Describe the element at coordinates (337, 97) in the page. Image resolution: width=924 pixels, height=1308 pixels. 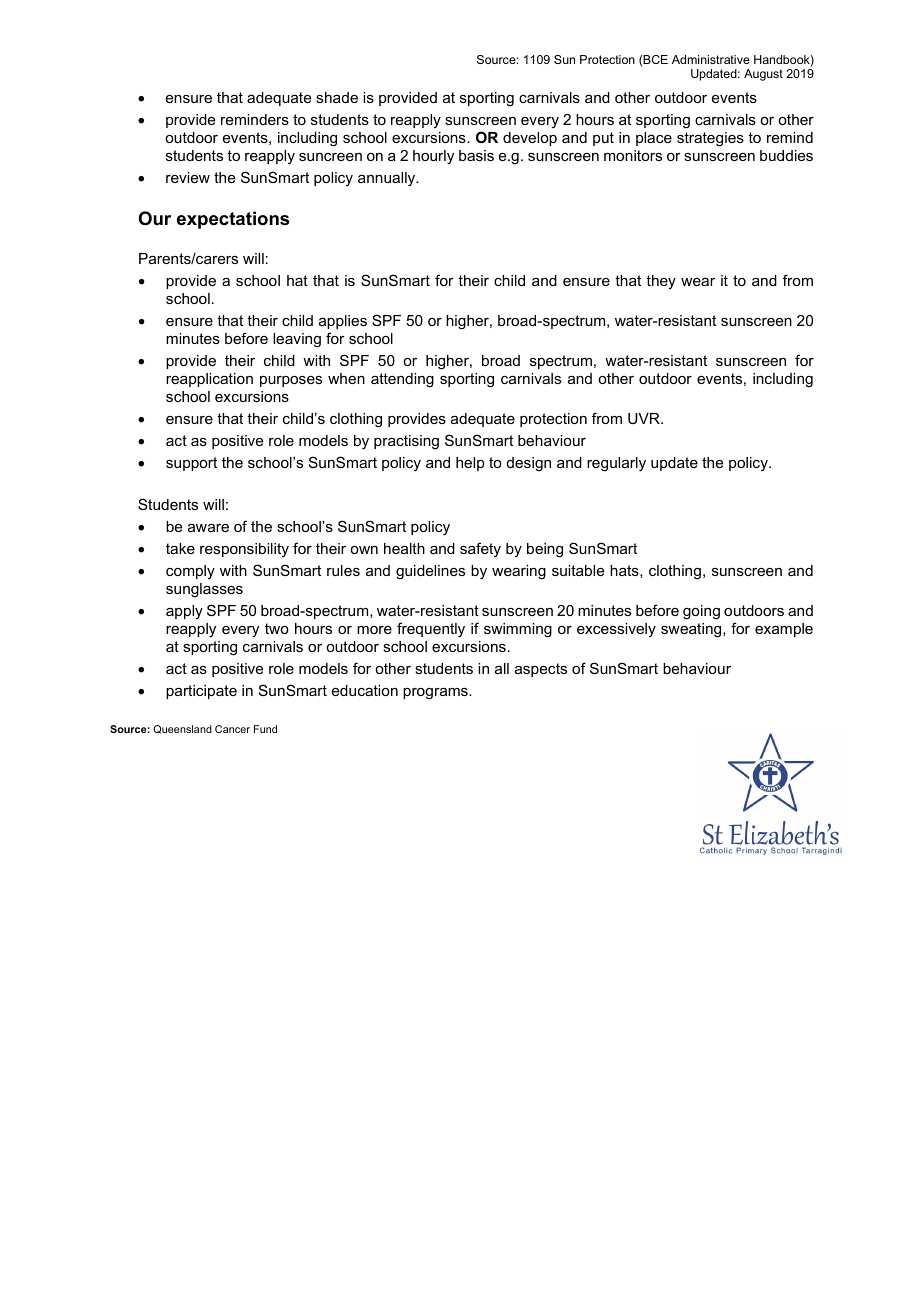
I see `shade` at that location.
